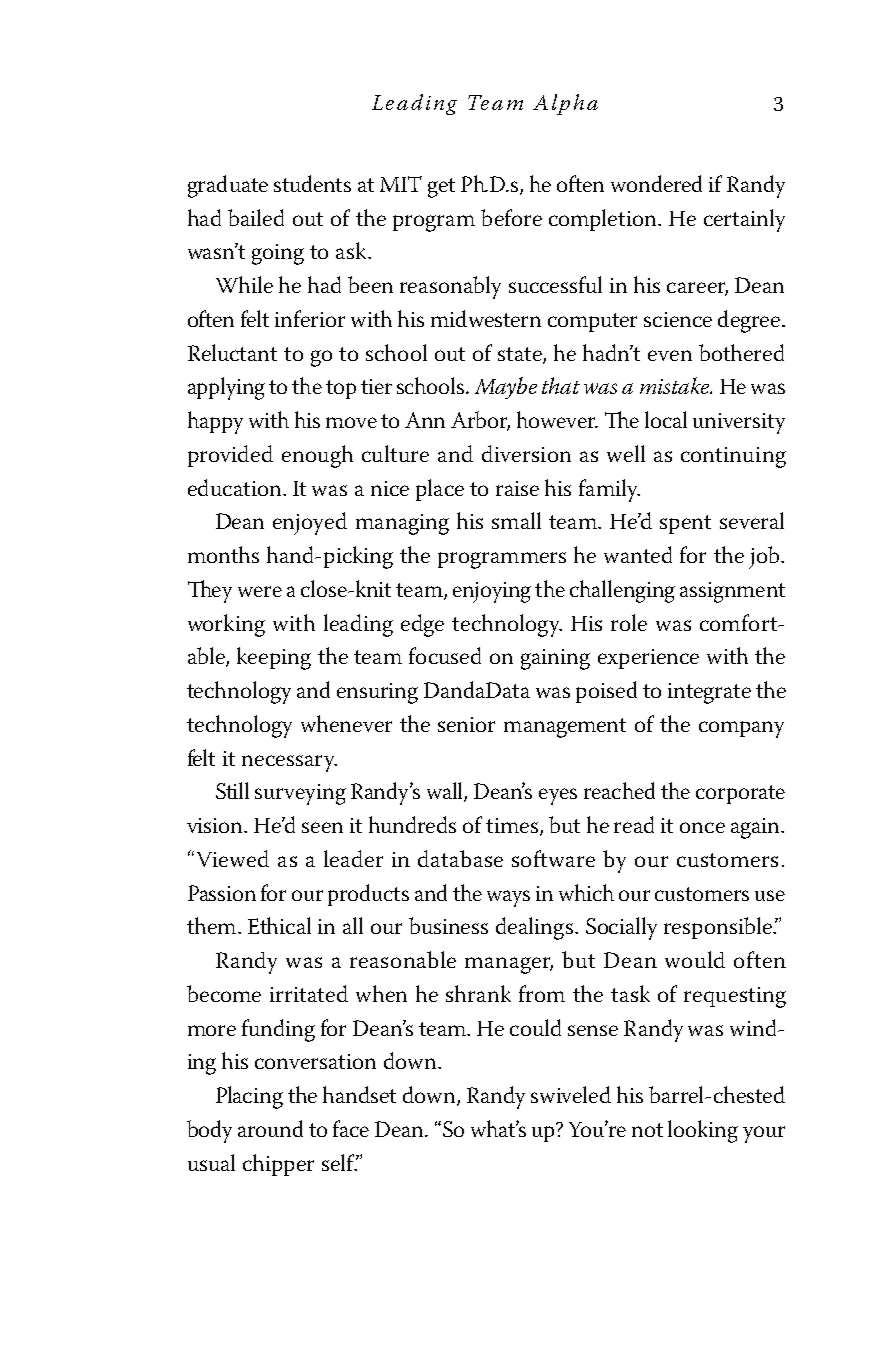 The image size is (896, 1345). I want to click on get, so click(441, 188).
